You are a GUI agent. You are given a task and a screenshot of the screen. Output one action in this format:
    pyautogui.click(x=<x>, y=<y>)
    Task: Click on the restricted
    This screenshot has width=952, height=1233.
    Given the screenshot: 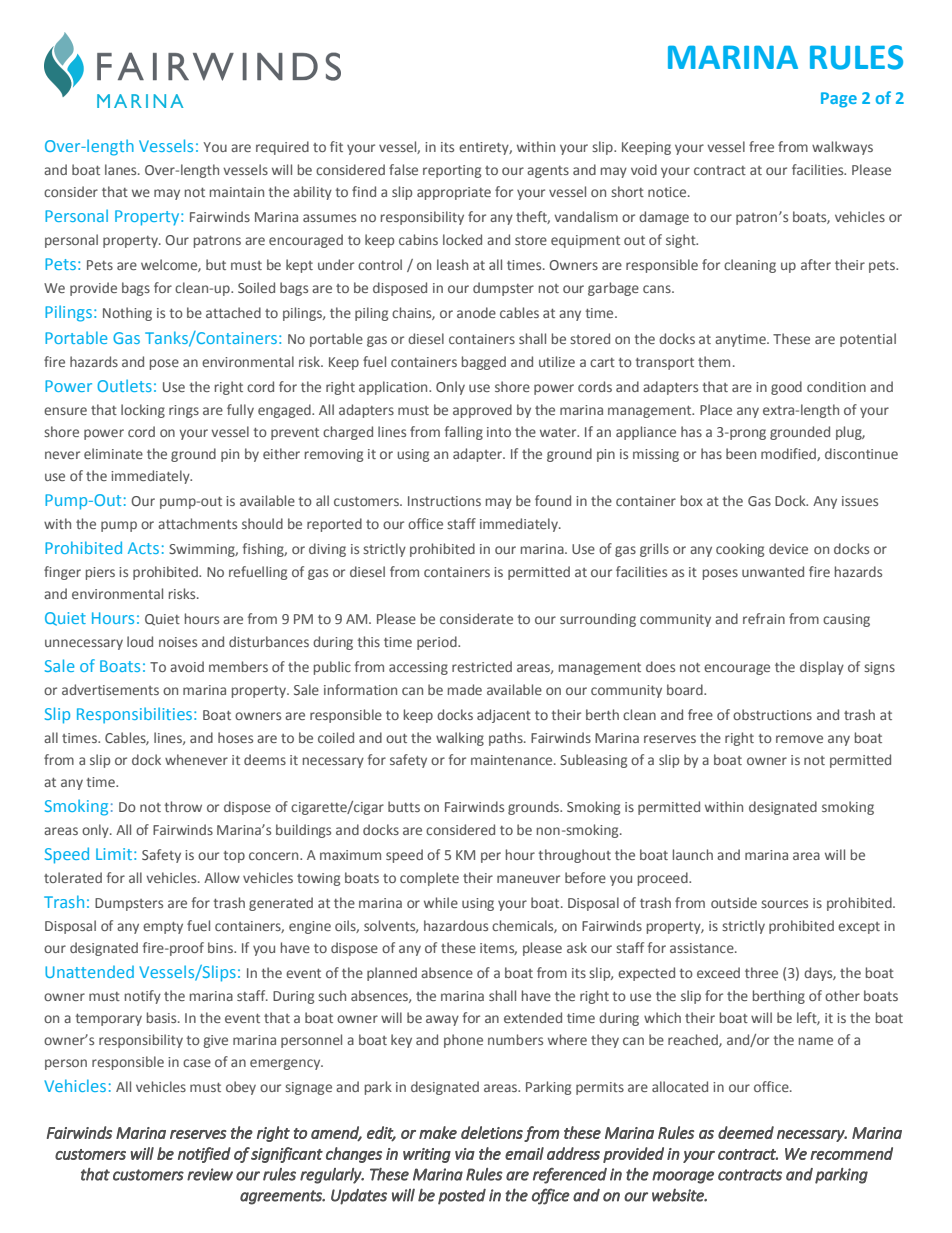 What is the action you would take?
    pyautogui.click(x=482, y=666)
